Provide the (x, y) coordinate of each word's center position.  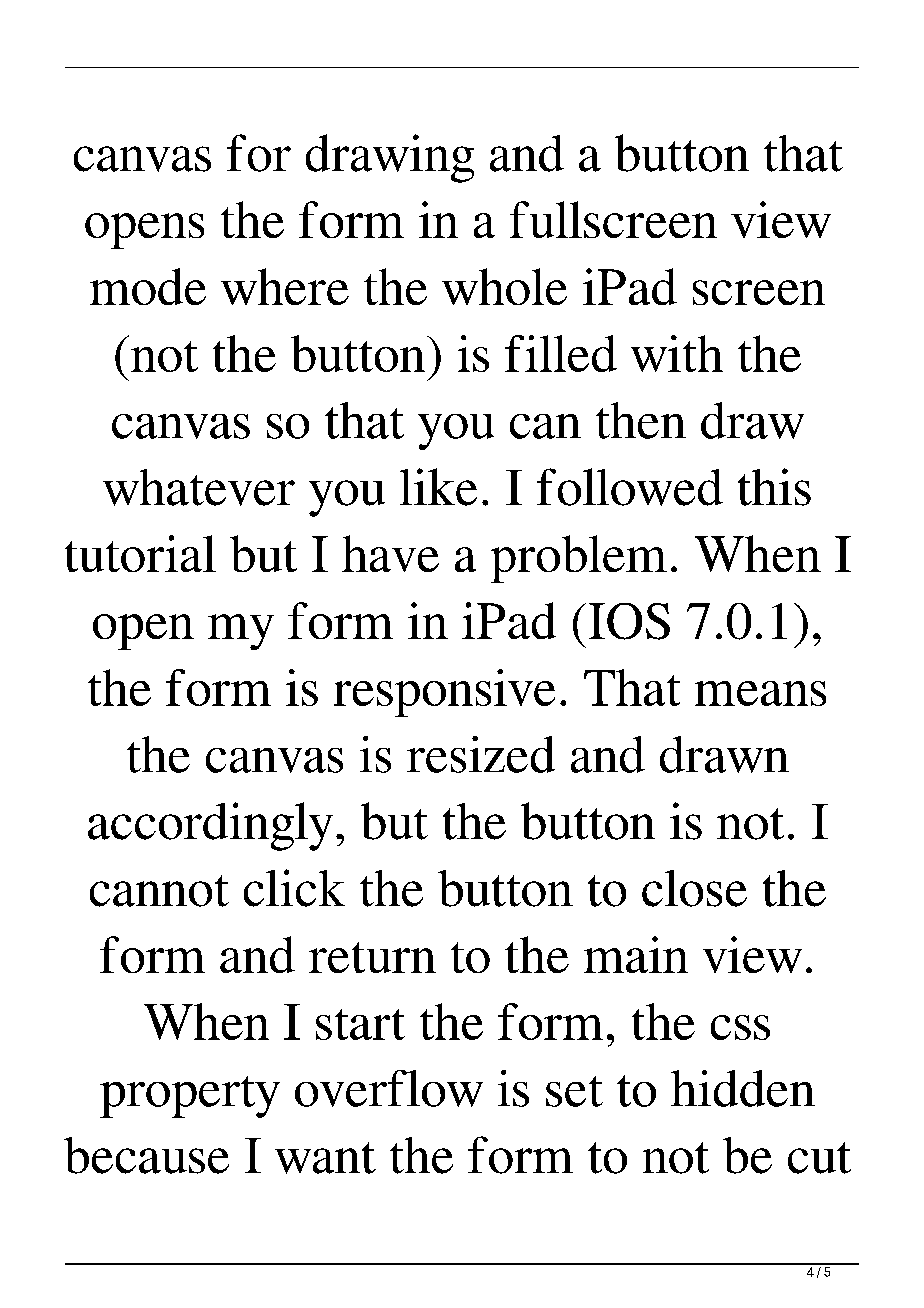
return (372, 957)
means (760, 693)
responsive (444, 693)
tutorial (140, 553)
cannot (159, 891)
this (774, 487)
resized (481, 754)
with (677, 353)
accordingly (210, 826)
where (285, 286)
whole (504, 286)
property (190, 1097)
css (740, 1027)
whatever (199, 487)
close (694, 888)
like (438, 487)
